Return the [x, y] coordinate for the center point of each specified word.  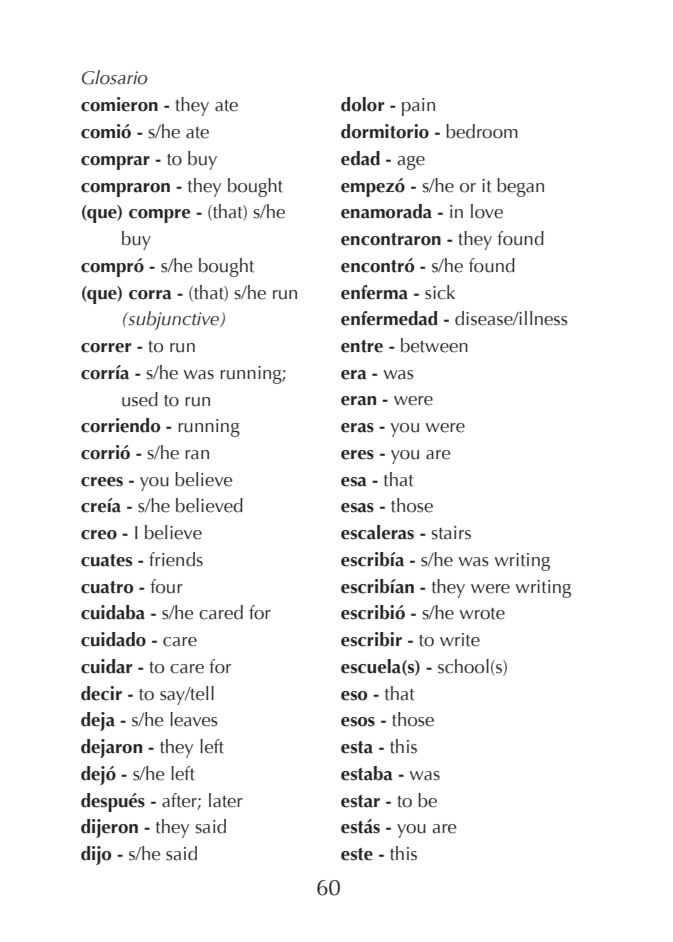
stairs [451, 533]
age [411, 163]
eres [357, 455]
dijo [96, 855]
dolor [362, 104]
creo [99, 535]
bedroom [482, 131]
